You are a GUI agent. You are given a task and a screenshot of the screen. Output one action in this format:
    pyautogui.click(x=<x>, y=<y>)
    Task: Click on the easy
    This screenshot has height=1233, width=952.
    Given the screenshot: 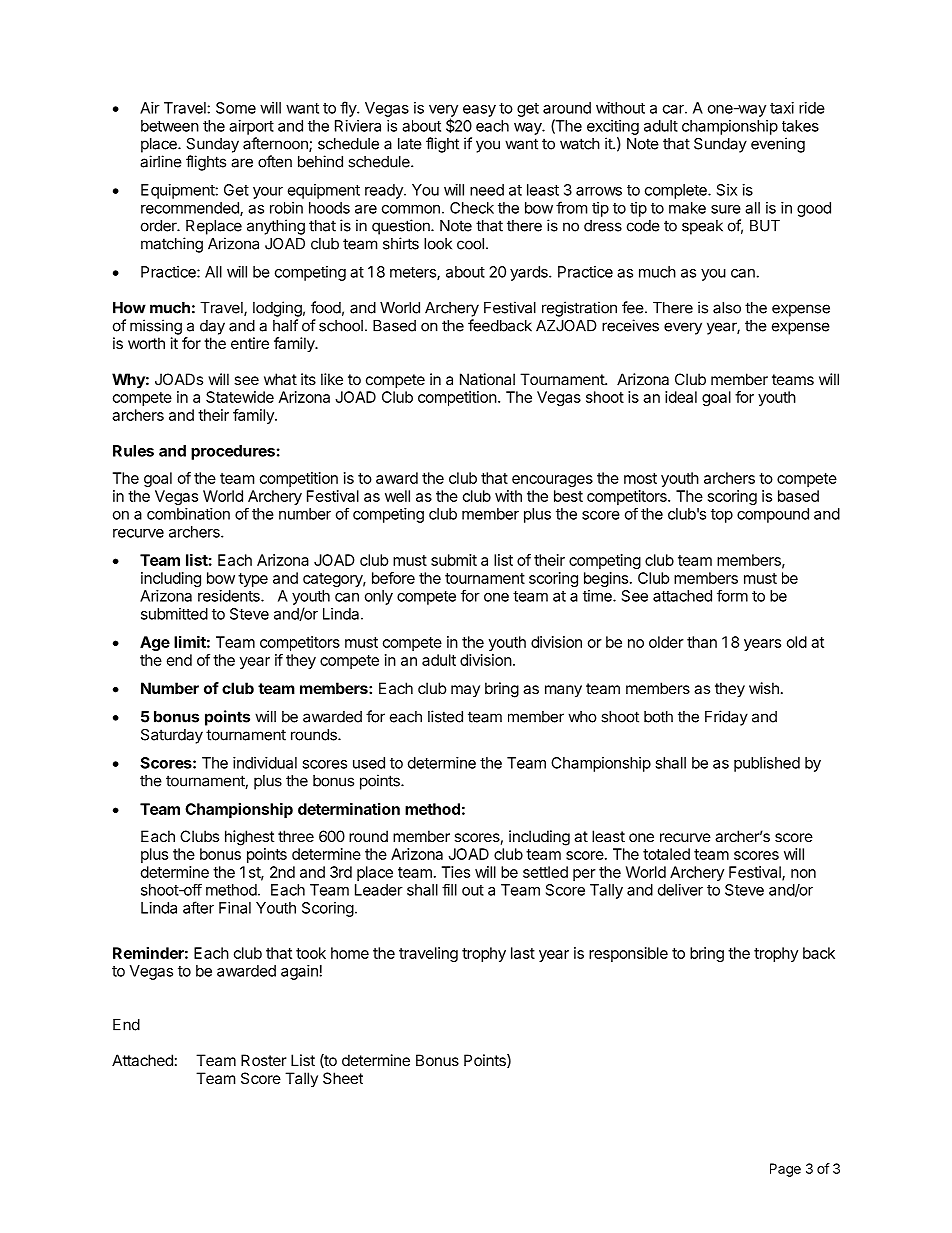 What is the action you would take?
    pyautogui.click(x=479, y=111)
